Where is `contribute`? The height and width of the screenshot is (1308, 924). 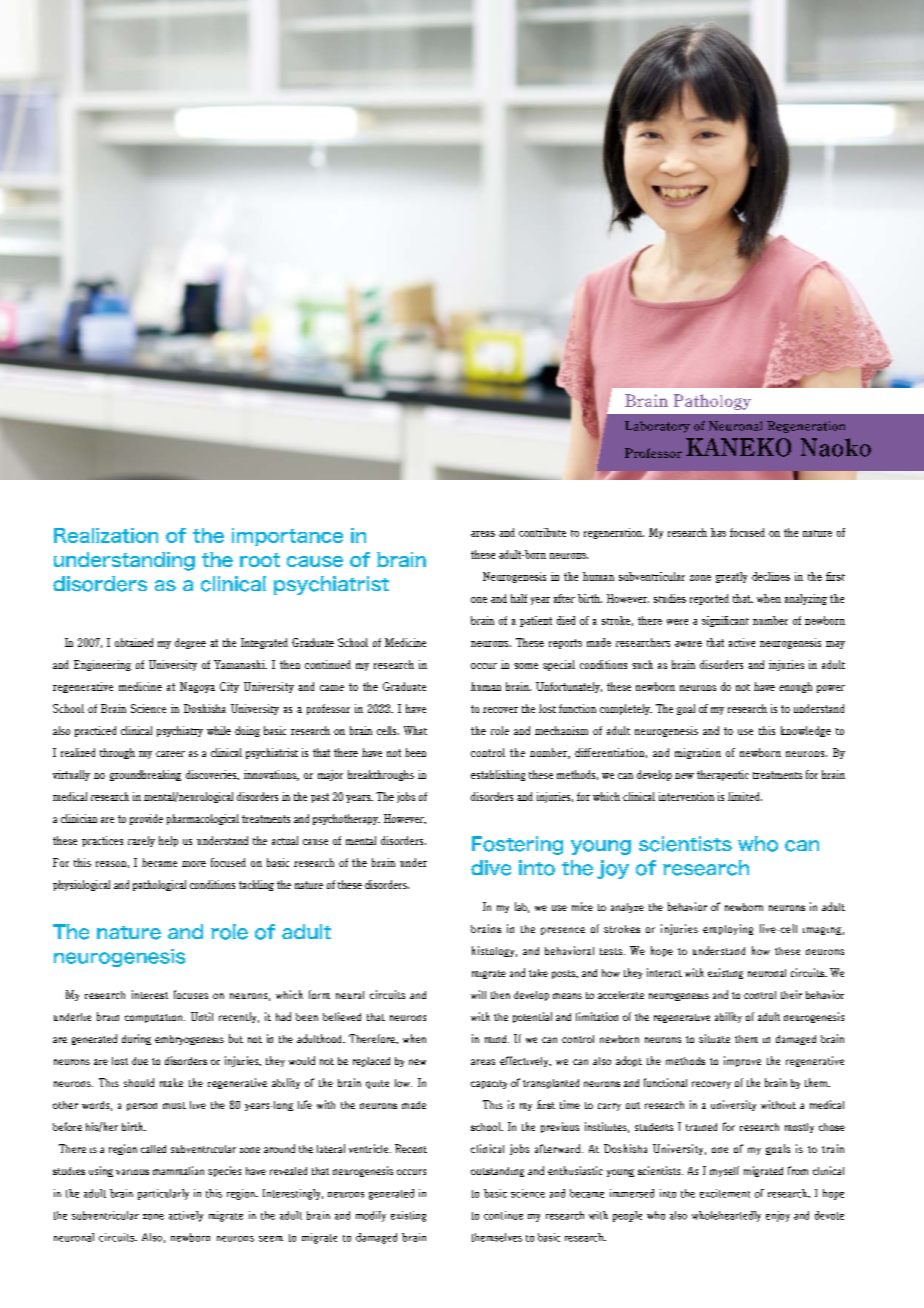 contribute is located at coordinates (542, 532).
